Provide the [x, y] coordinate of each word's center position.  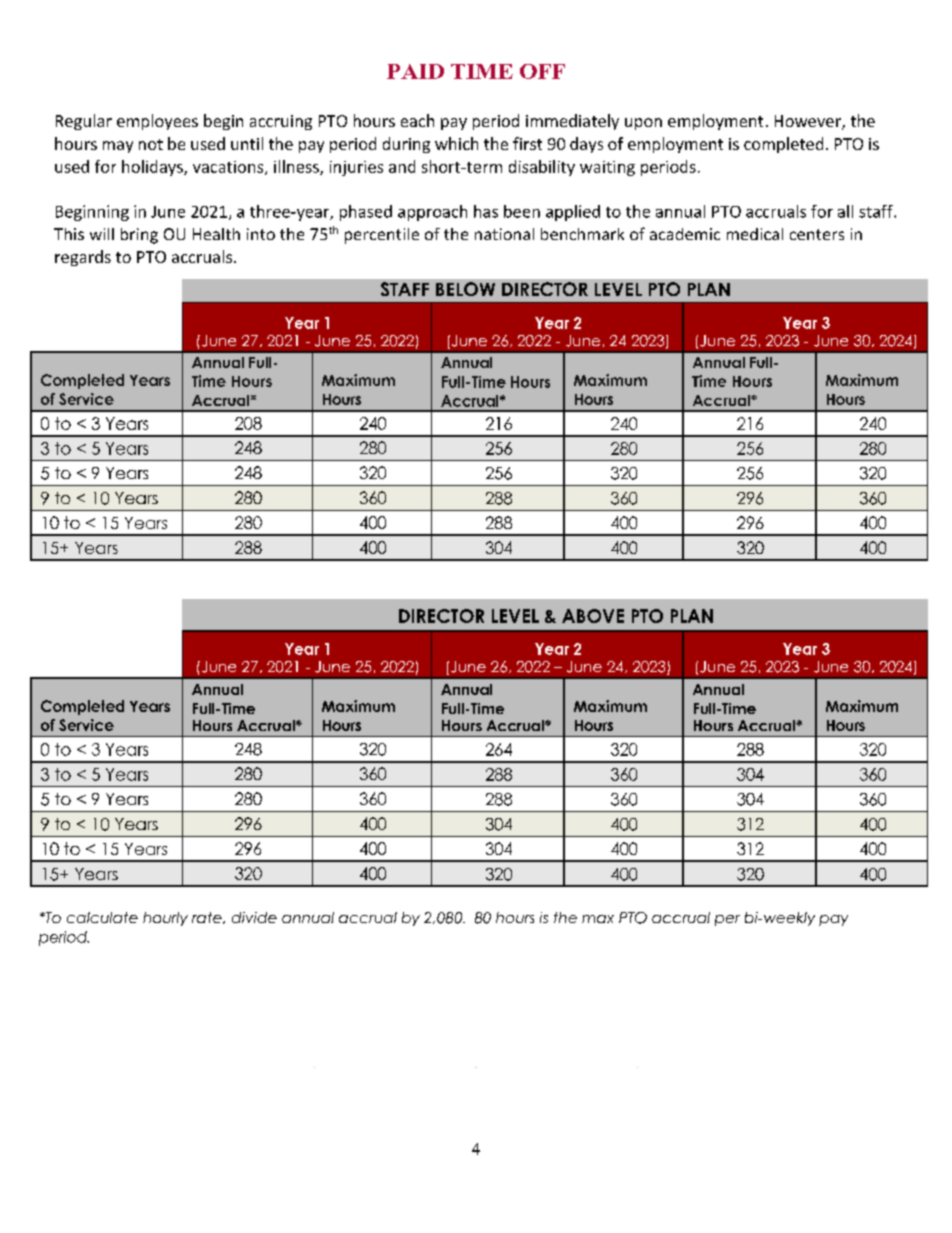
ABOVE [593, 616]
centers [817, 234]
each [417, 120]
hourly [165, 919]
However [809, 122]
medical [755, 234]
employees [157, 122]
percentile [382, 236]
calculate [102, 917]
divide [254, 917]
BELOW [465, 289]
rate [208, 918]
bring [139, 236]
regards [83, 258]
